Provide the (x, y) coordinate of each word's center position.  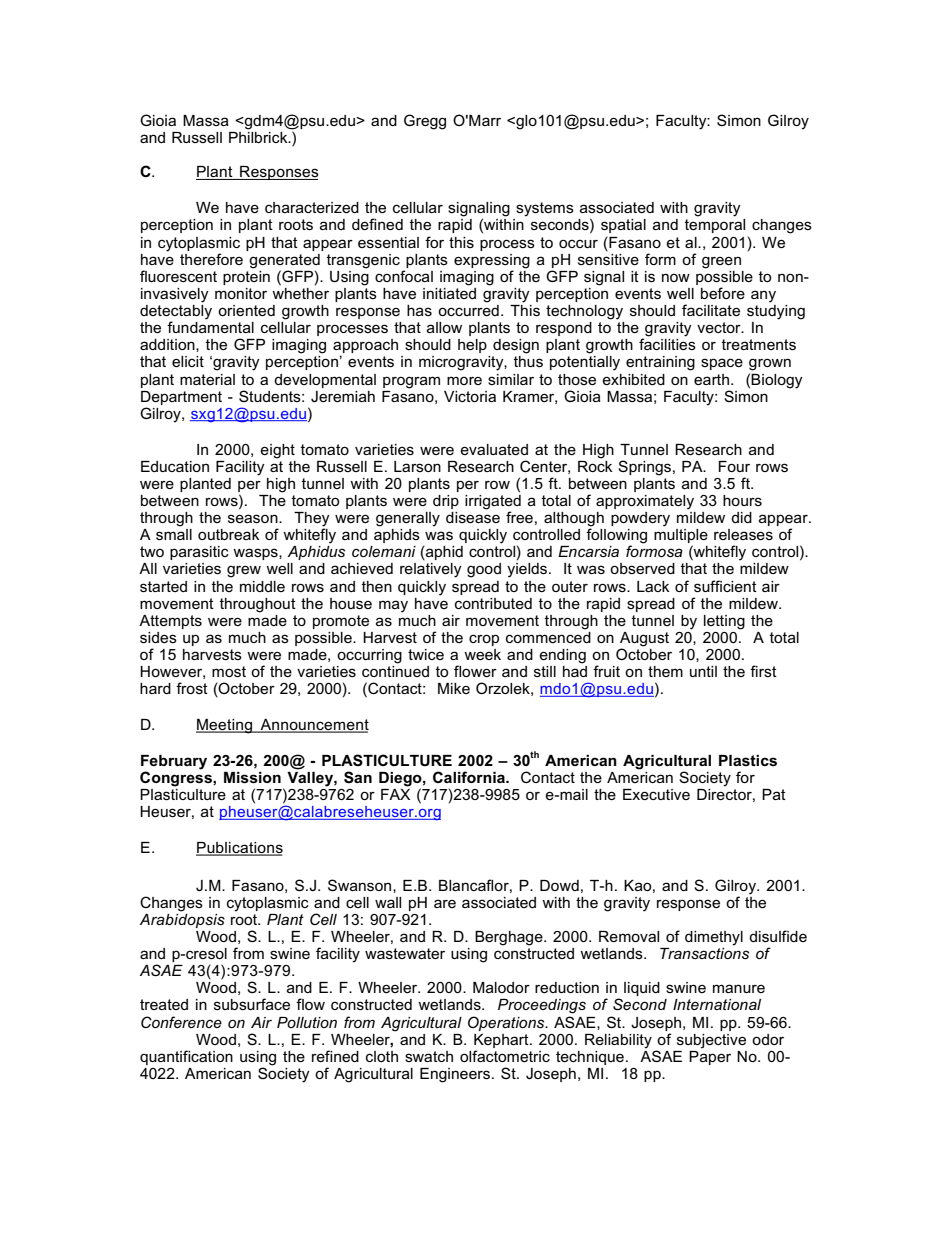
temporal (715, 226)
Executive (656, 794)
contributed (493, 603)
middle (262, 586)
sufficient (725, 586)
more (464, 380)
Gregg (425, 122)
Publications (239, 849)
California (470, 777)
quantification (186, 1057)
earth (711, 379)
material (207, 379)
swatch (429, 1056)
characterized (312, 207)
